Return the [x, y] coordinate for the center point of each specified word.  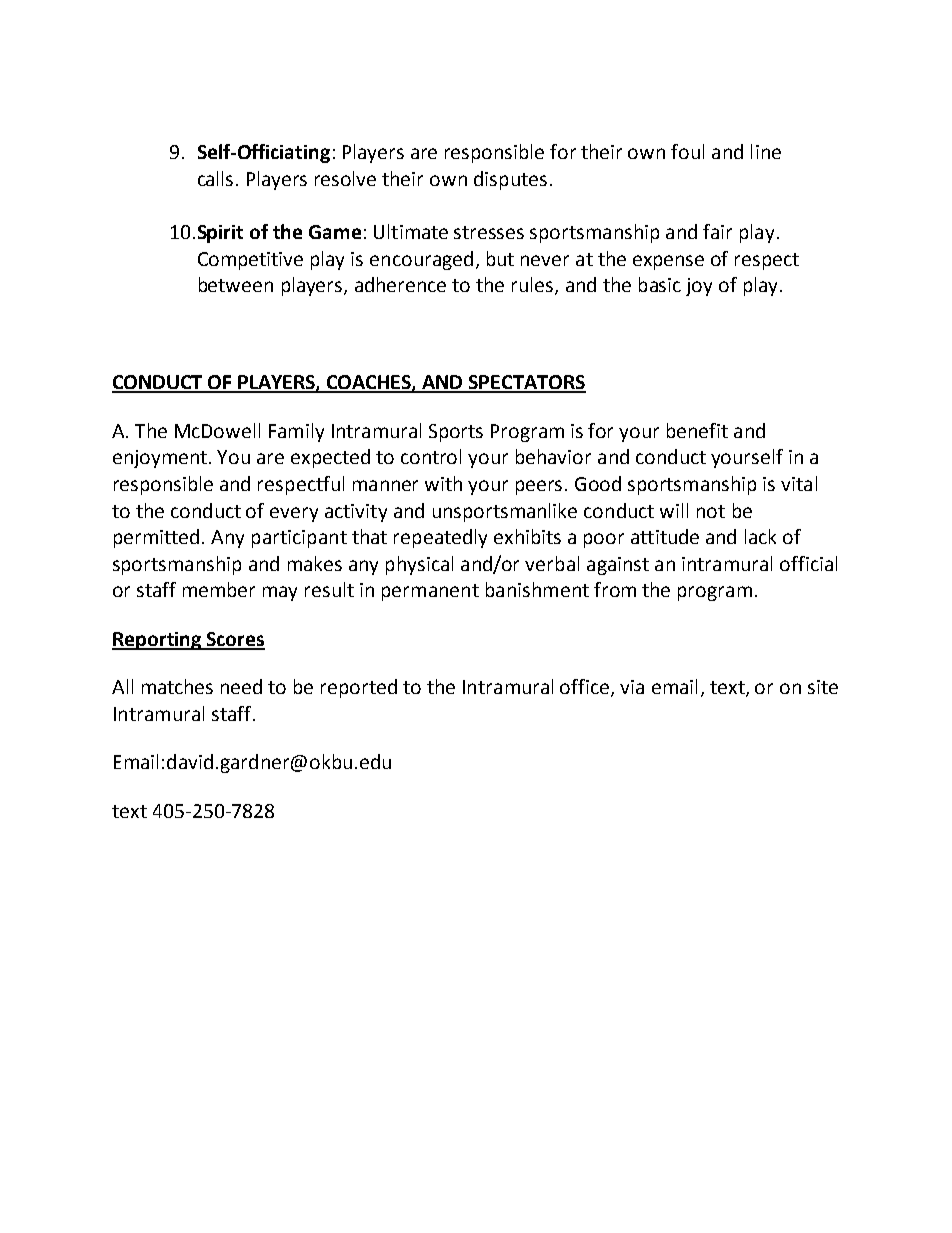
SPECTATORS [526, 383]
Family [296, 432]
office [586, 688]
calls [215, 178]
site [823, 687]
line [766, 151]
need [241, 686]
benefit [697, 430]
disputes [510, 180]
